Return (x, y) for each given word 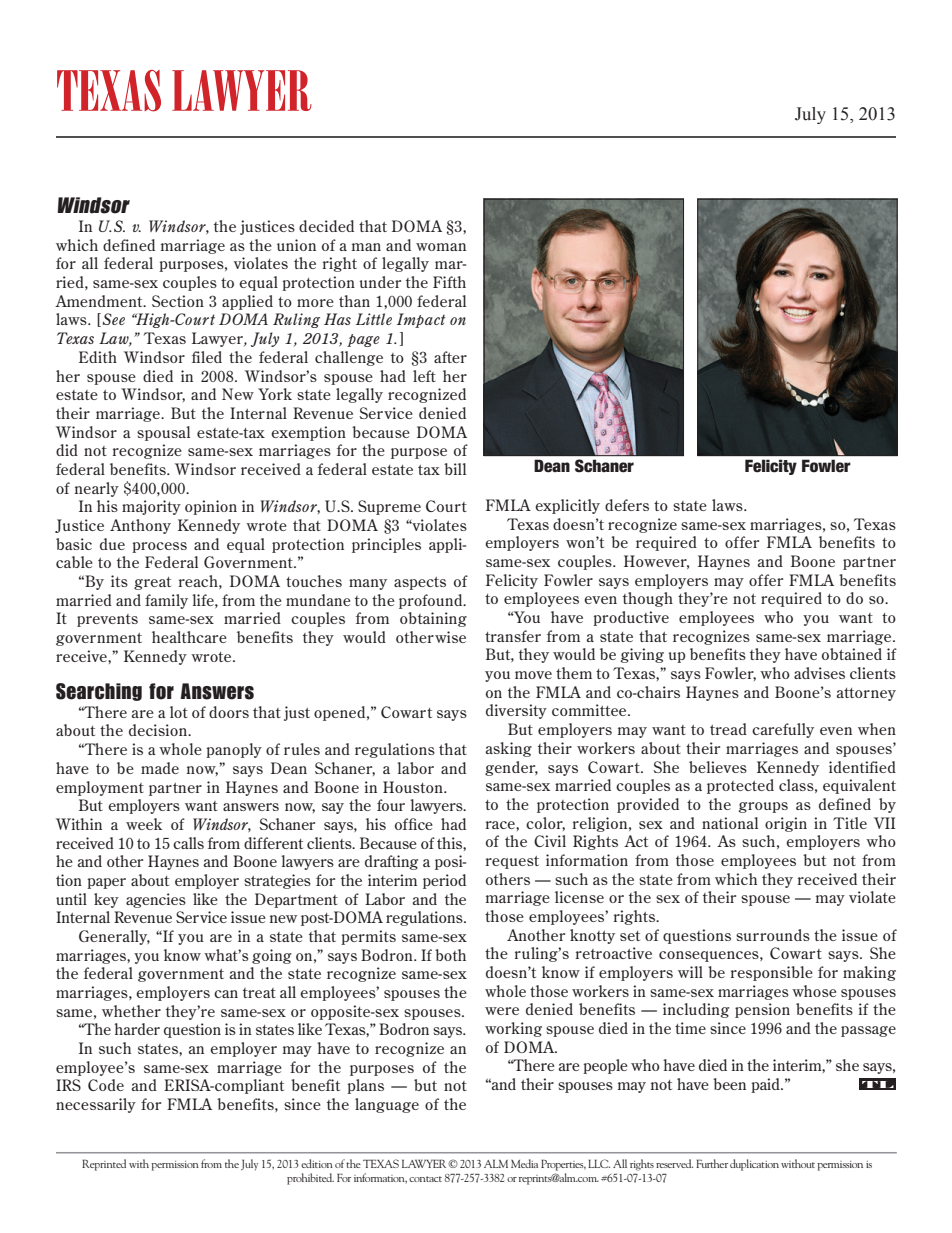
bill (455, 469)
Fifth (449, 282)
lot (179, 712)
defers (627, 505)
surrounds (773, 935)
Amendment (100, 301)
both (450, 955)
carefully (783, 730)
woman (441, 247)
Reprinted (104, 1165)
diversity (516, 711)
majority (151, 507)
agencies (156, 900)
